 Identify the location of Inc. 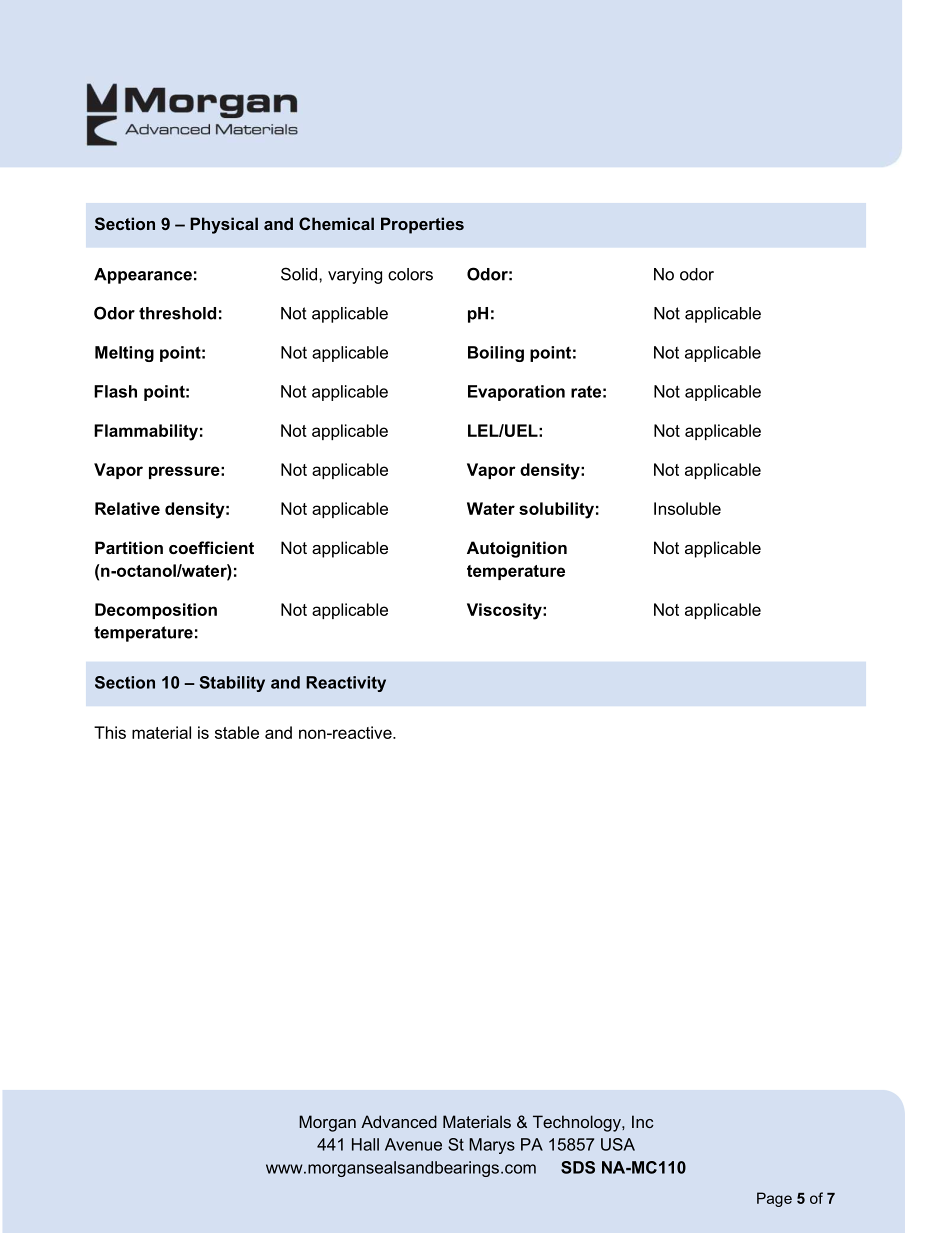
(643, 1121).
